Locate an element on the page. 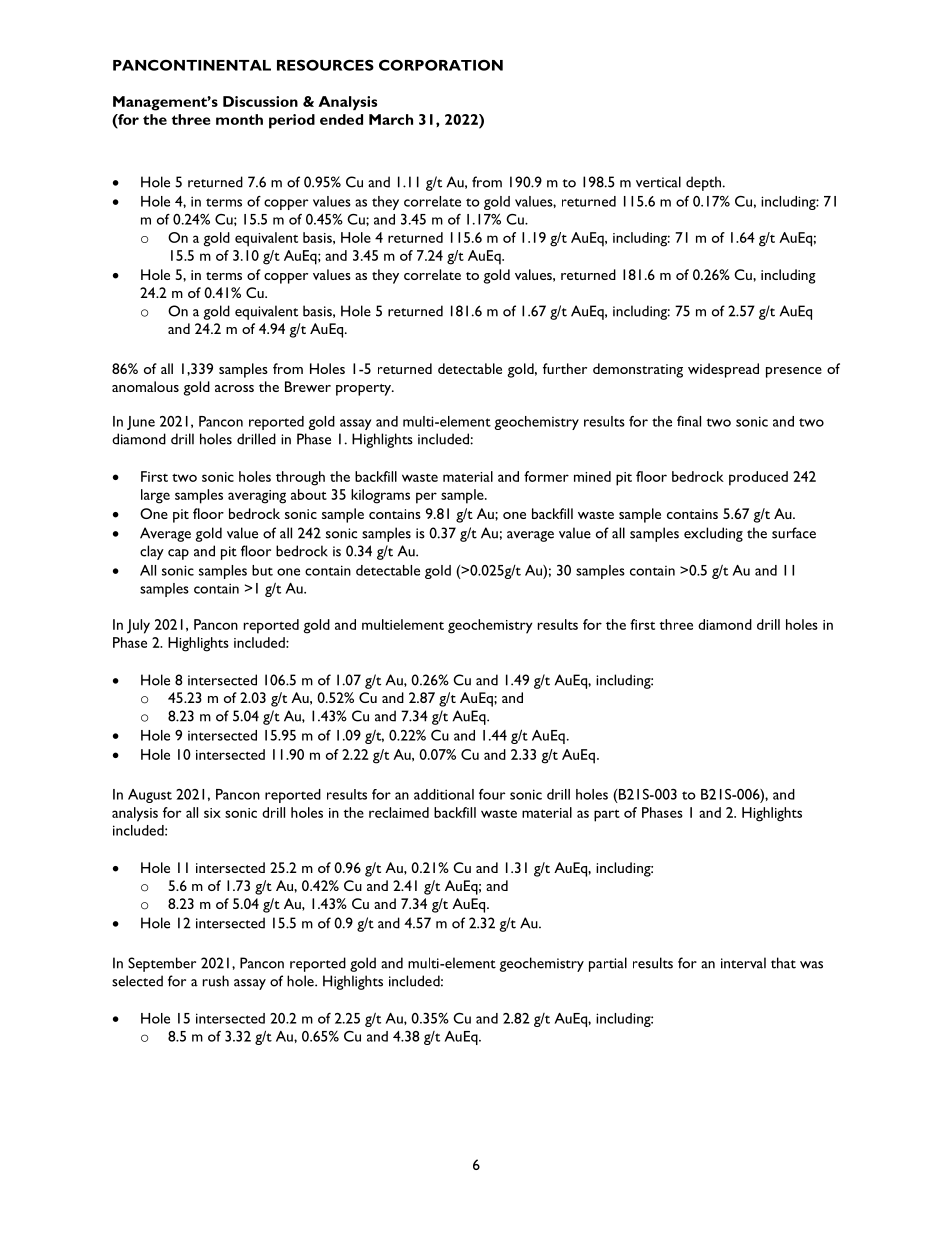 The image size is (952, 1233). widespread is located at coordinates (723, 370).
